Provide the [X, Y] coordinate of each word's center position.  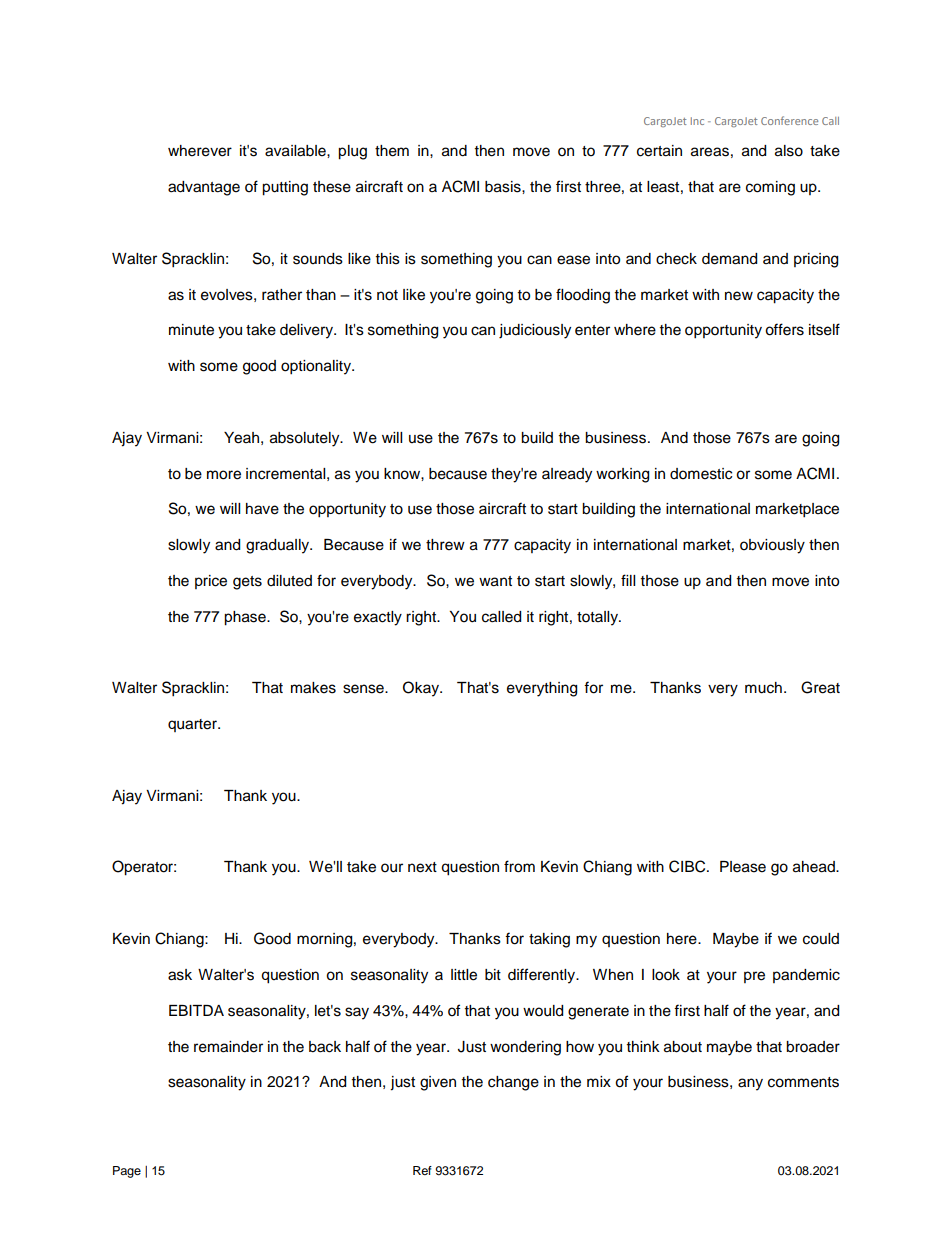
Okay [422, 689]
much [763, 688]
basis [504, 187]
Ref [422, 1170]
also [789, 151]
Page [127, 1172]
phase [246, 618]
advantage [204, 188]
